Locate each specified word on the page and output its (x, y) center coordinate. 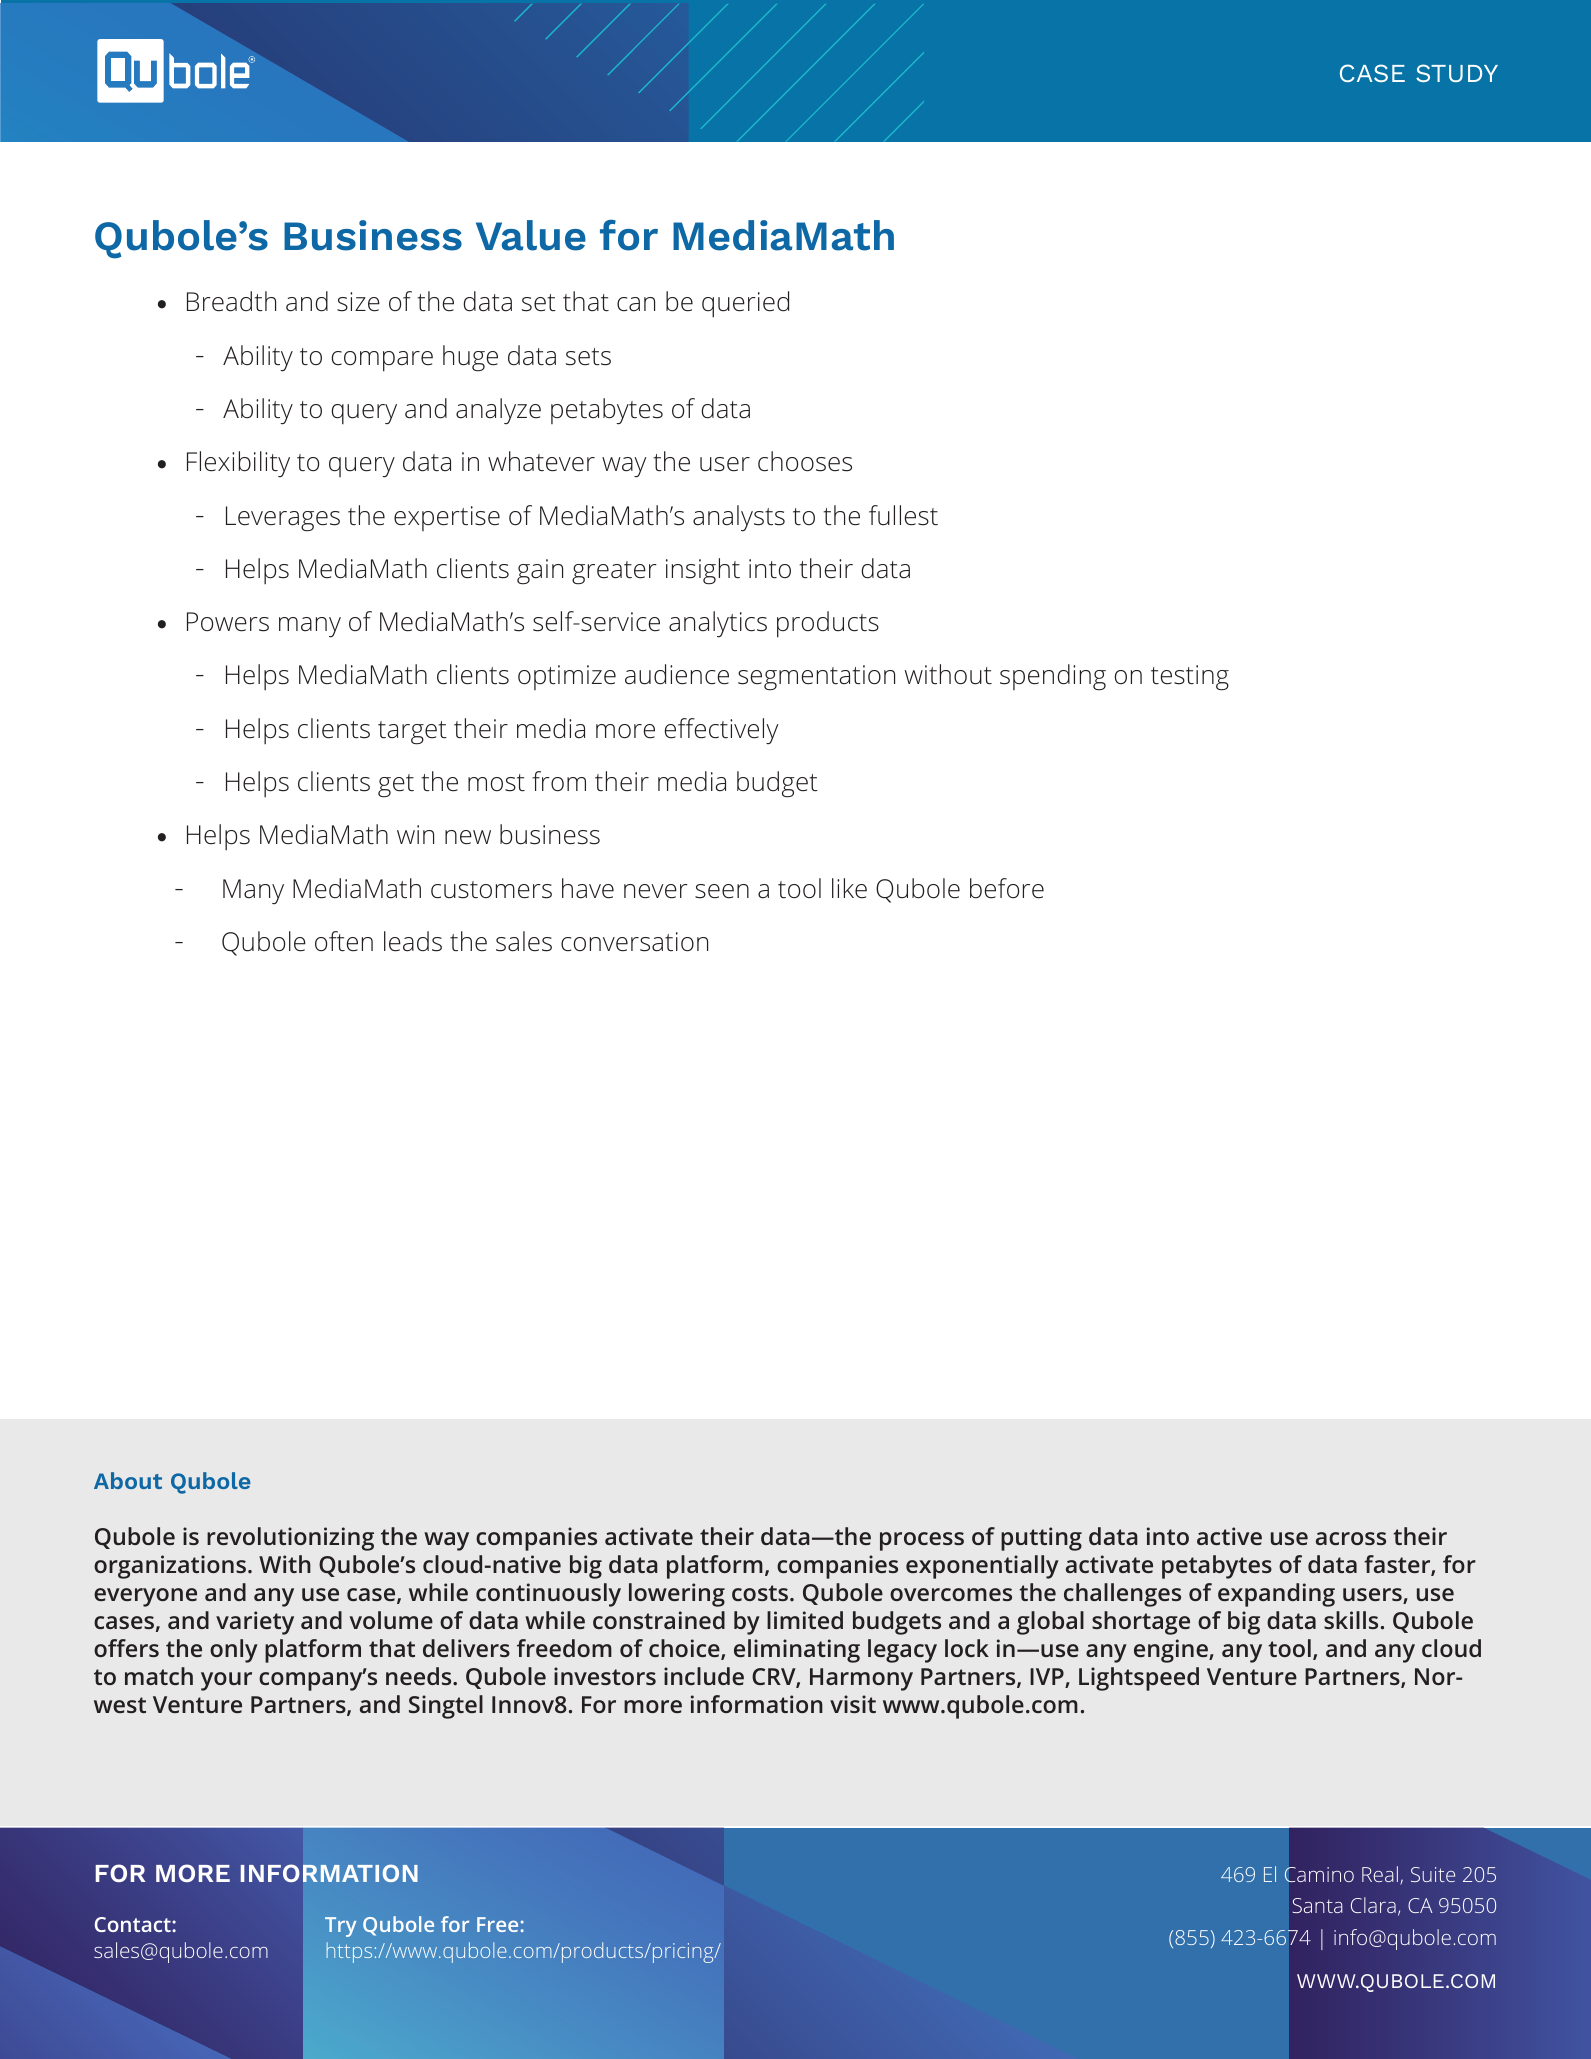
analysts (739, 518)
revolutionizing (290, 1539)
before (1007, 888)
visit (853, 1704)
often (344, 941)
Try (340, 1927)
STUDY (1457, 73)
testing (1190, 678)
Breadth (231, 301)
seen (722, 891)
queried (745, 304)
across (1351, 1538)
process (922, 1541)
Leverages (283, 519)
